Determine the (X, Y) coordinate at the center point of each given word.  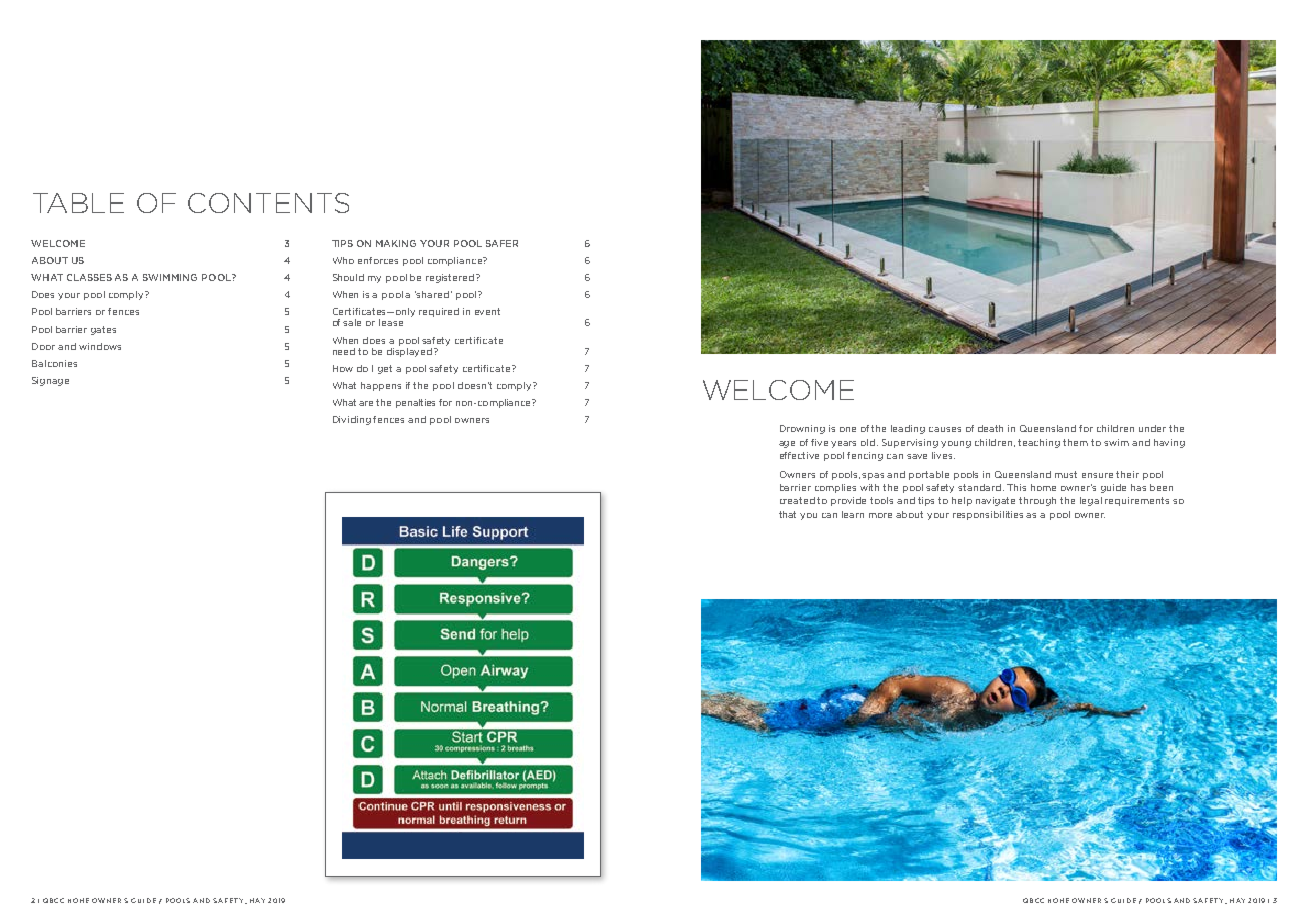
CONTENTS (268, 203)
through (1037, 501)
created (797, 500)
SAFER (502, 243)
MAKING (396, 243)
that (787, 514)
